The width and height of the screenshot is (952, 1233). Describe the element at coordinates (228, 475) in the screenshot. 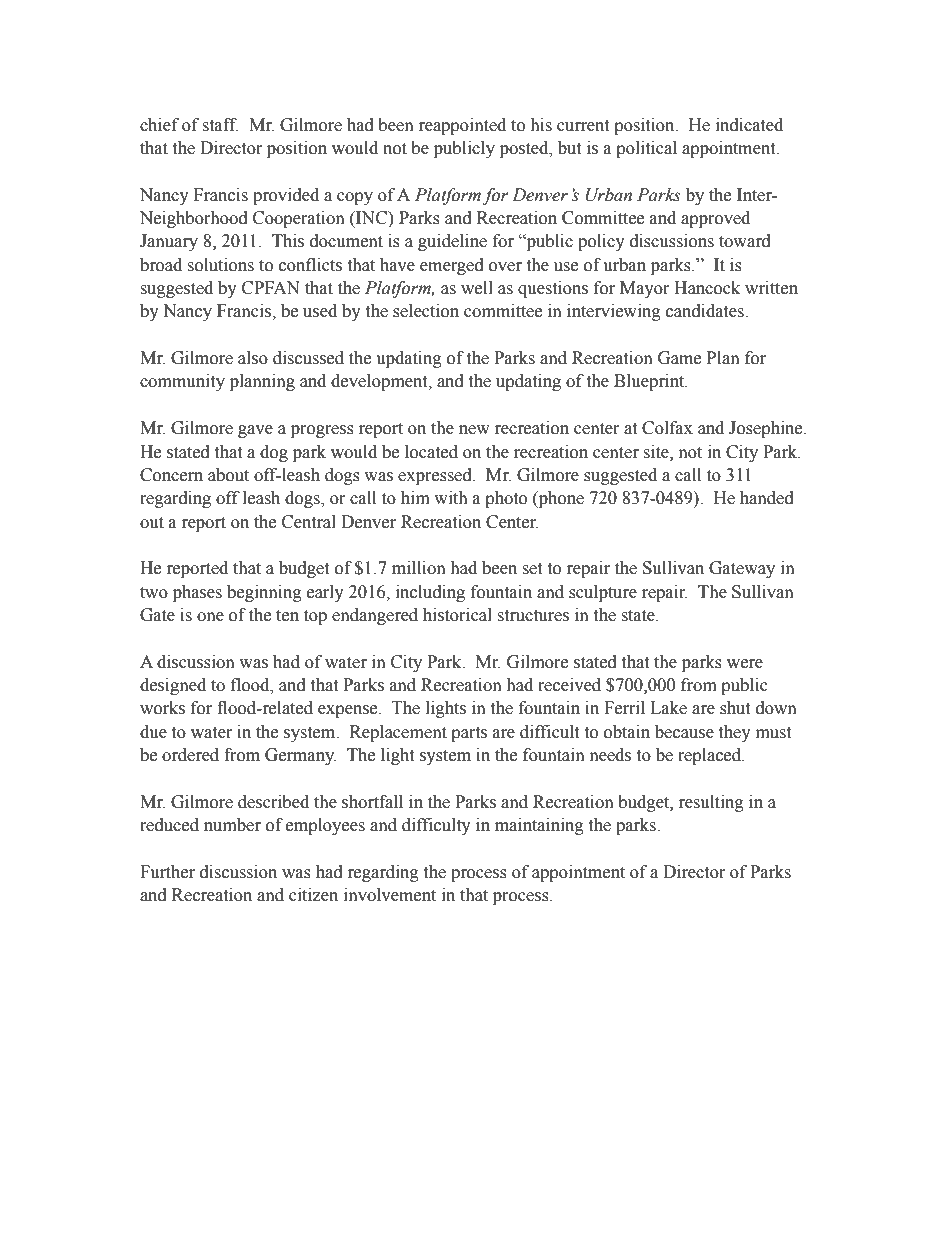

I see `about` at that location.
